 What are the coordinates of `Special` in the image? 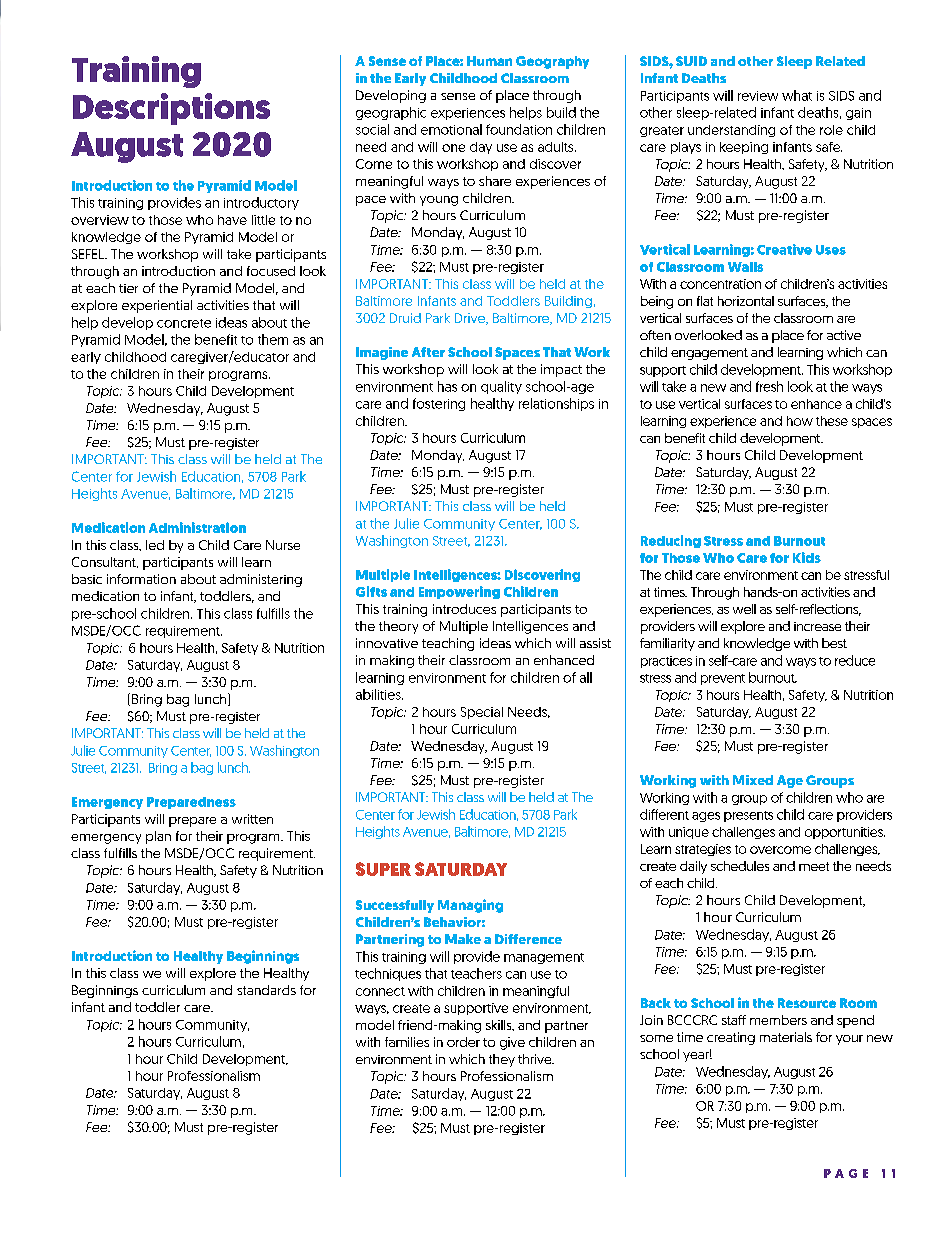 It's located at (482, 713).
